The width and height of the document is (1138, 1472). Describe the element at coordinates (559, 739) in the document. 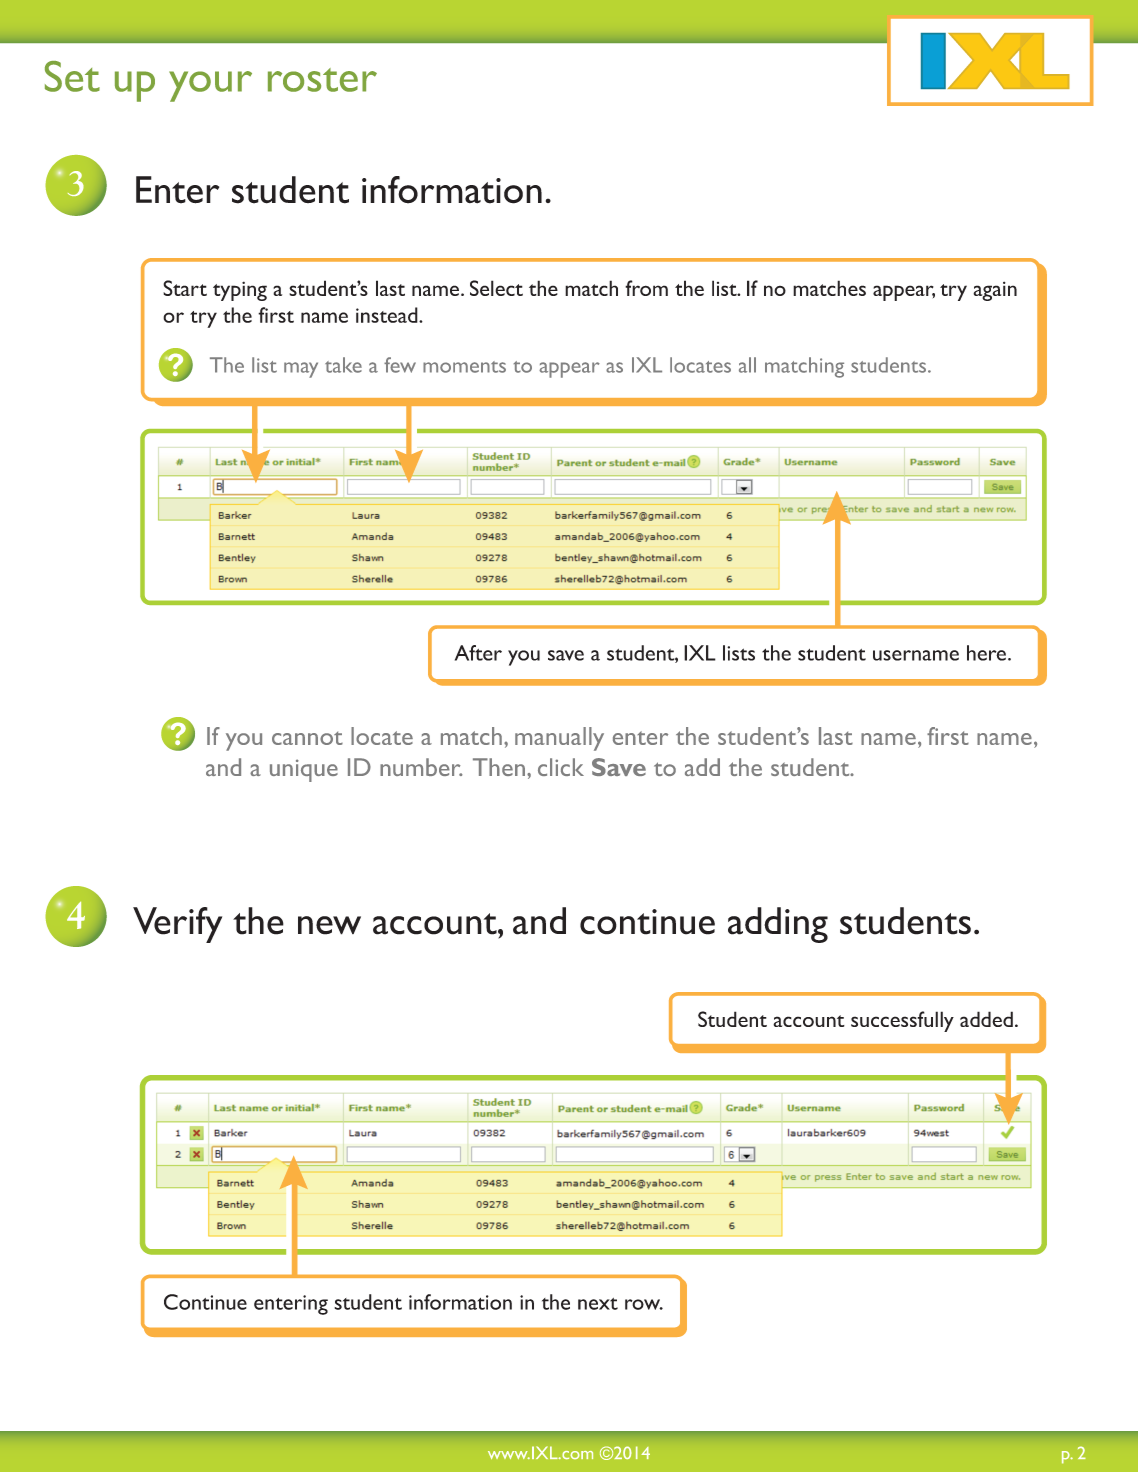

I see `manually` at that location.
